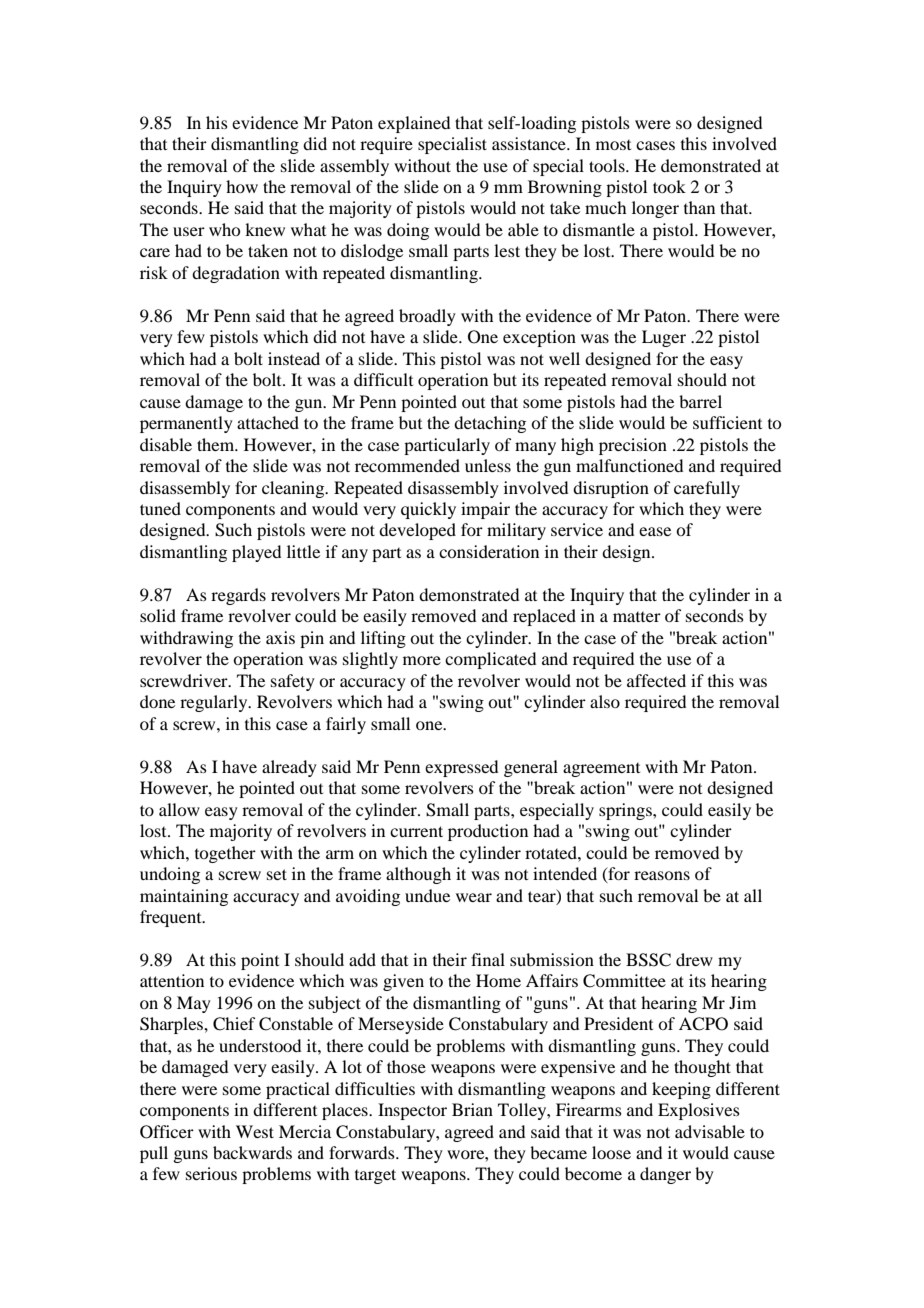 The image size is (924, 1308). Describe the element at coordinates (184, 897) in the screenshot. I see `maintaining` at that location.
